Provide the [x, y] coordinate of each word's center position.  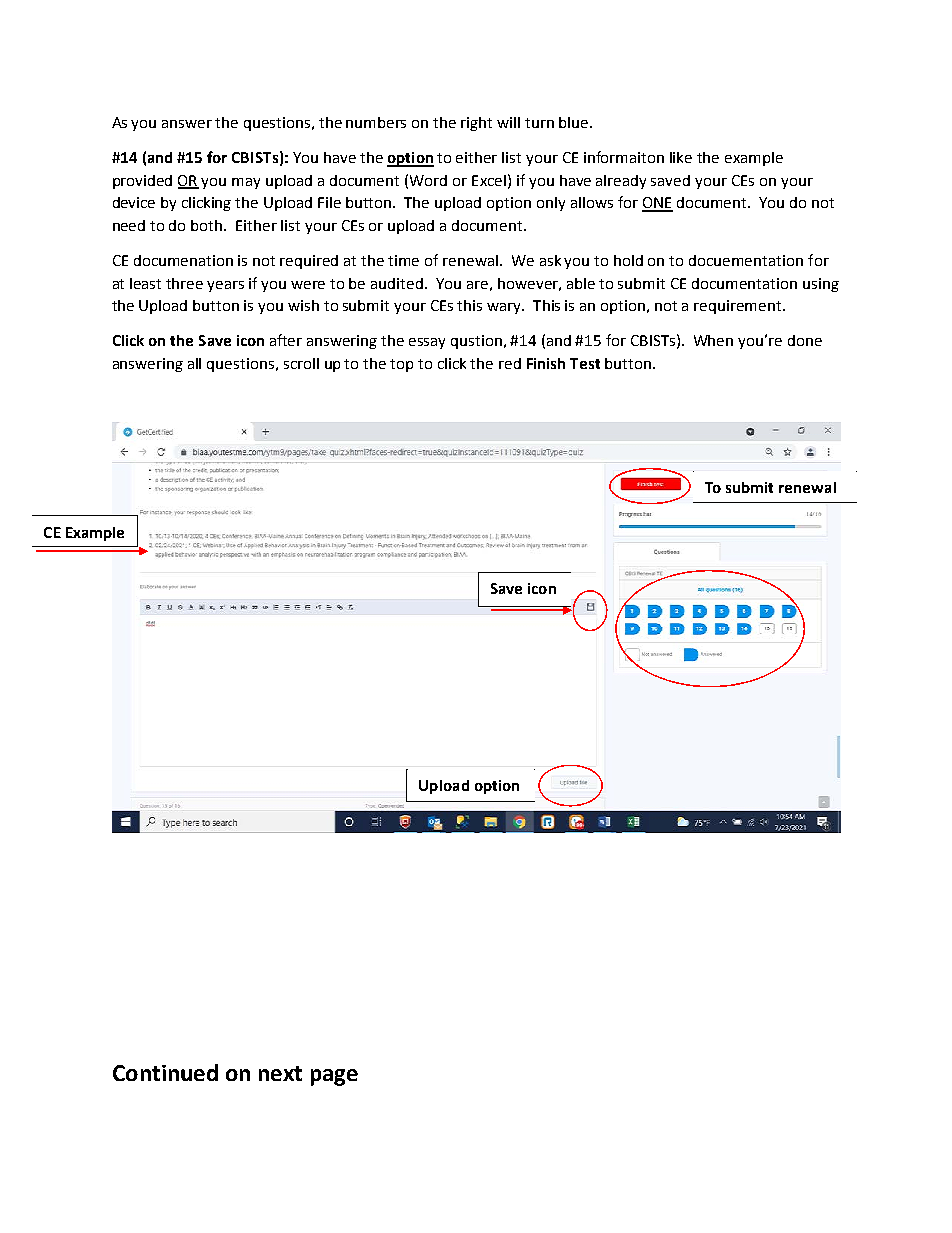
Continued [165, 1072]
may [246, 183]
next [280, 1073]
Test [585, 363]
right [476, 124]
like [681, 157]
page [334, 1077]
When [713, 340]
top [401, 365]
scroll [301, 363]
